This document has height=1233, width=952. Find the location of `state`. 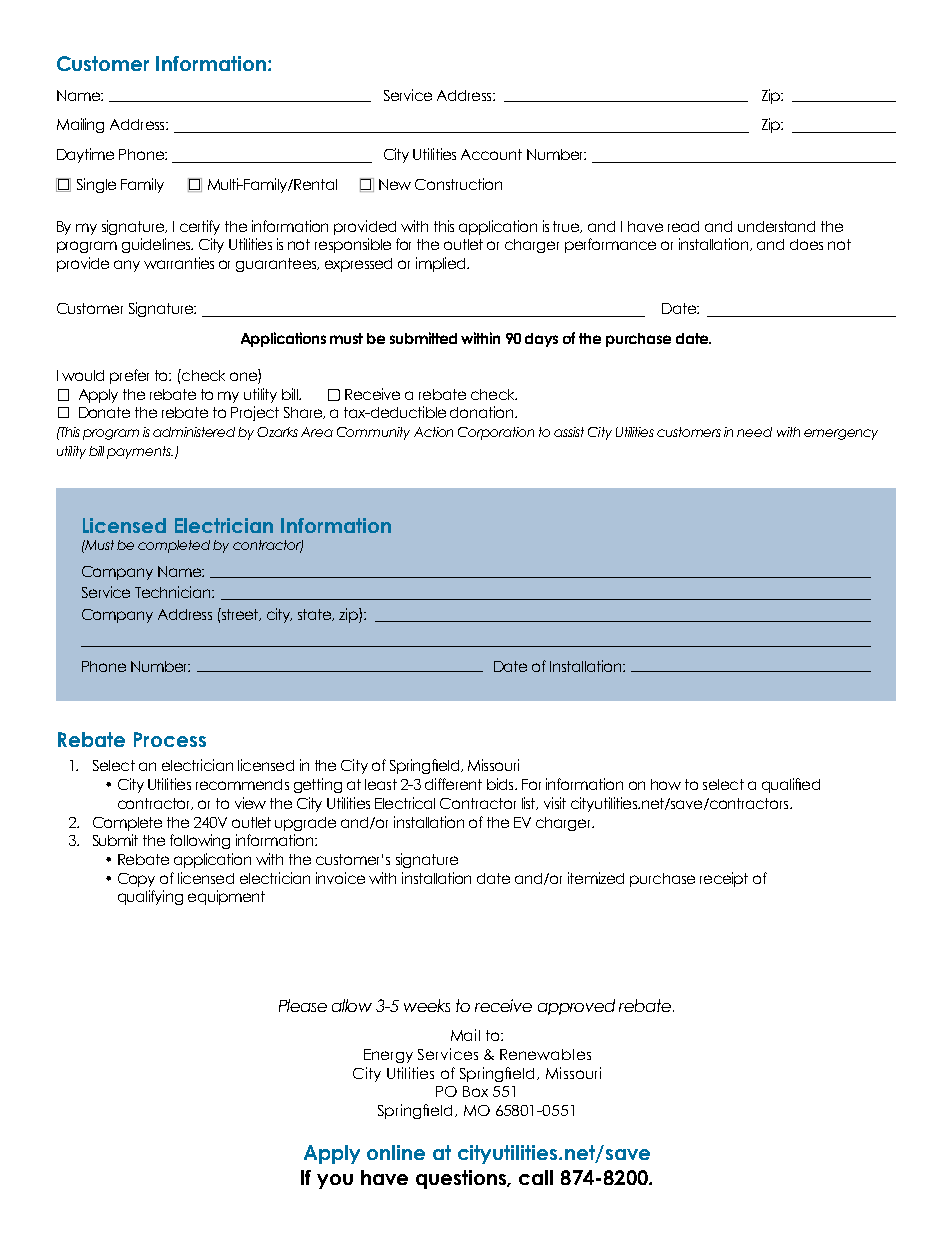

state is located at coordinates (316, 615).
